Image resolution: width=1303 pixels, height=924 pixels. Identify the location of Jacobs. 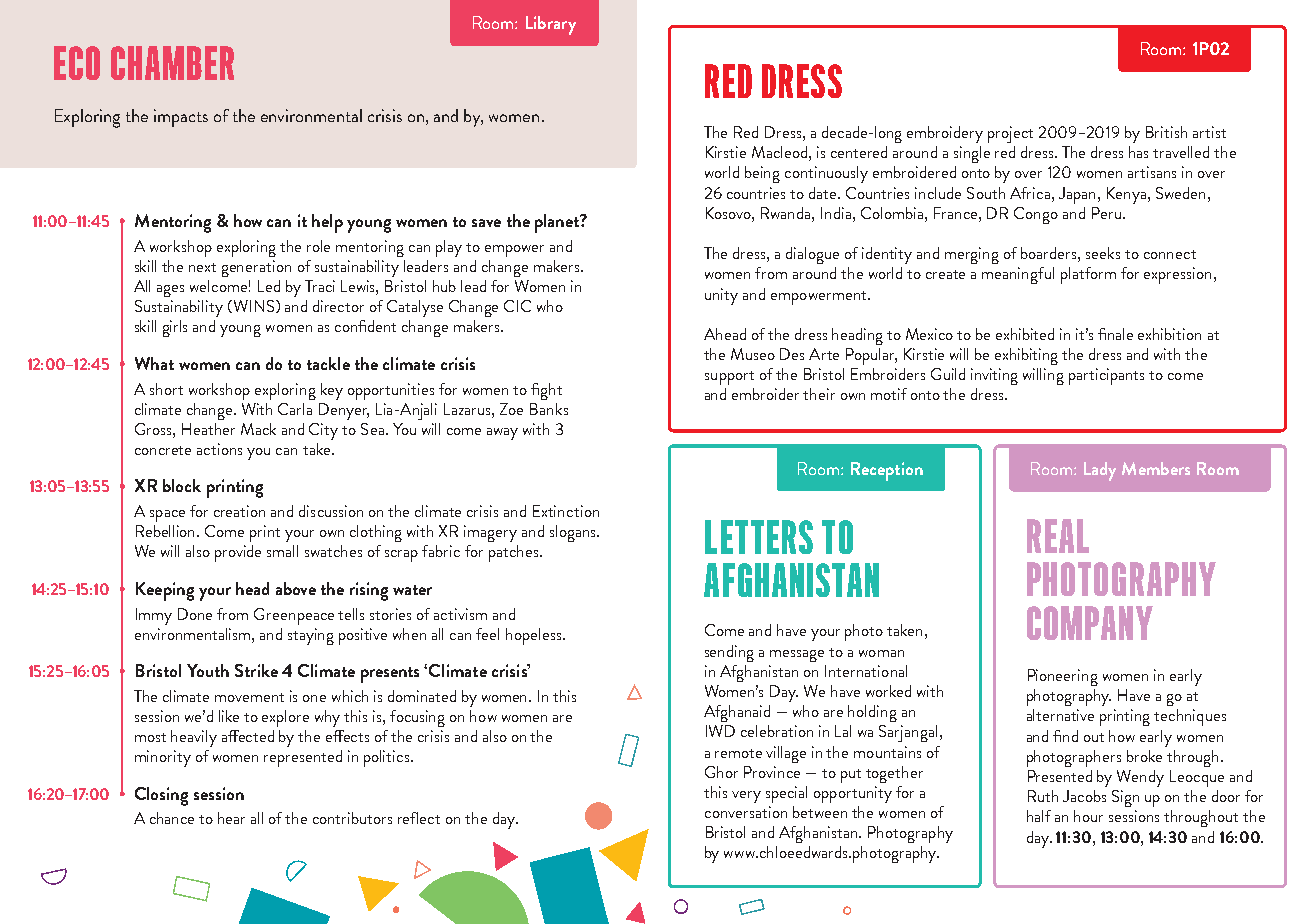
(1084, 796).
